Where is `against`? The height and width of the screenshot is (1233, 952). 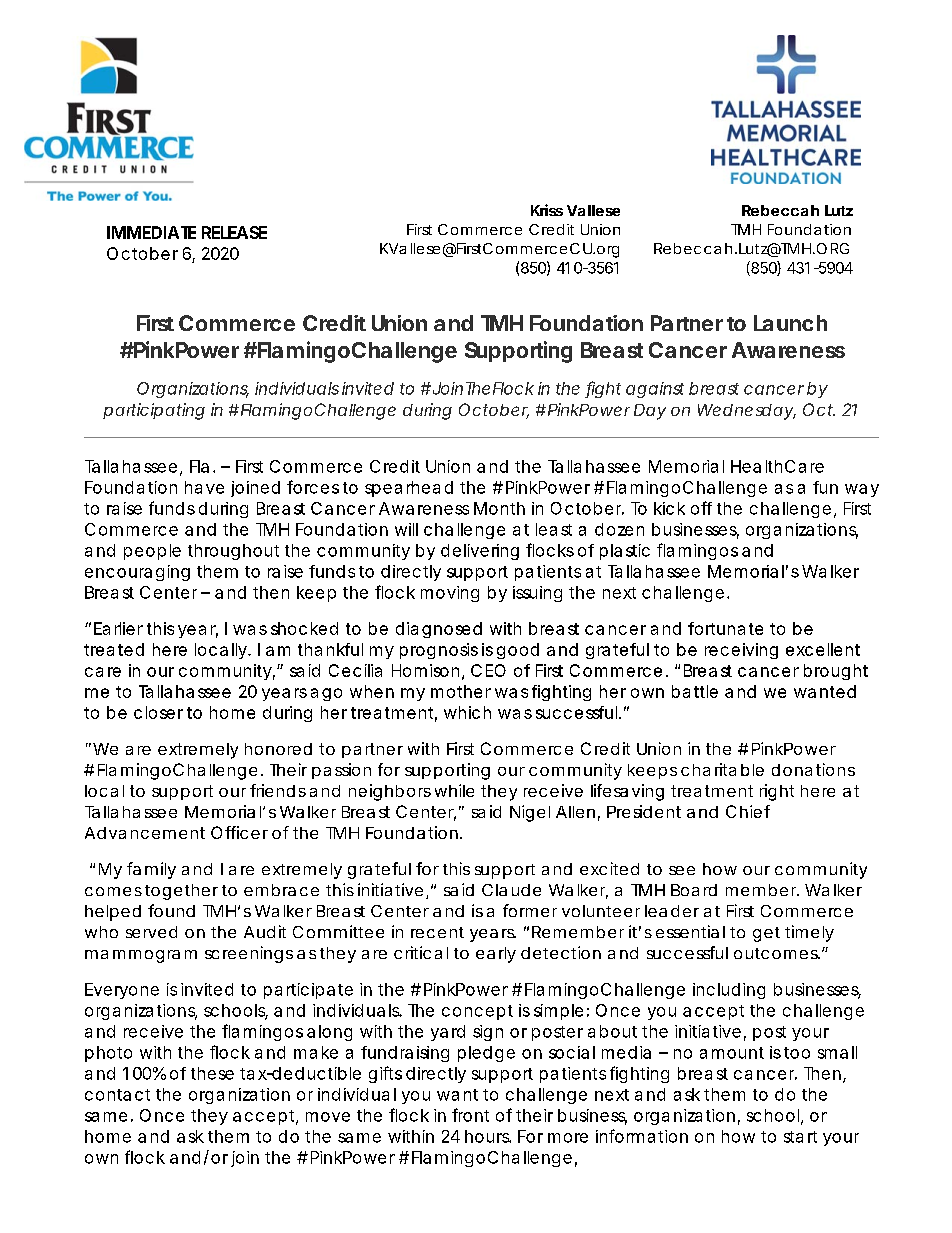
against is located at coordinates (655, 390).
